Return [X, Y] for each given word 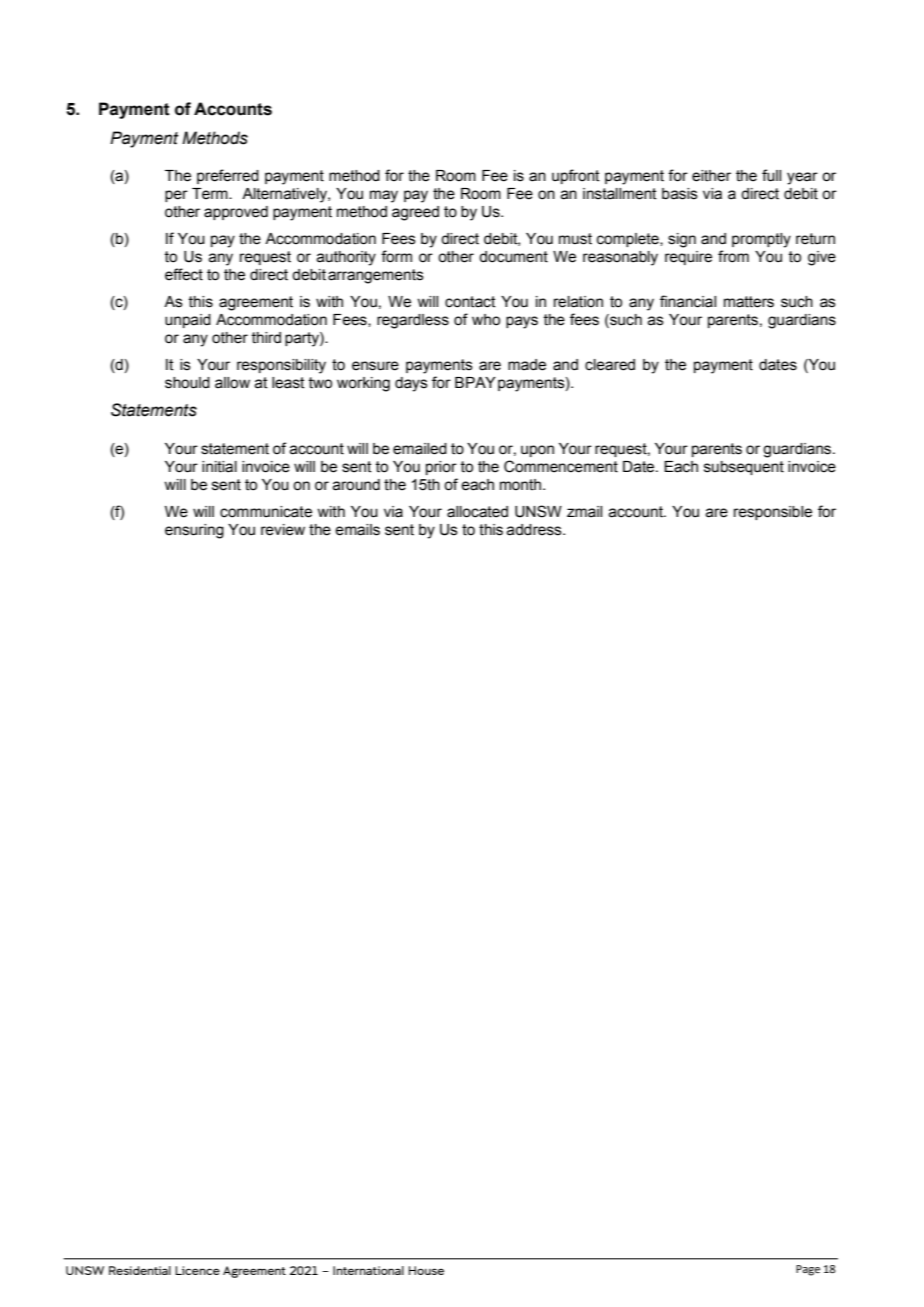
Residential [140, 1270]
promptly [761, 240]
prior [441, 468]
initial [219, 467]
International [368, 1270]
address [535, 530]
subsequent [744, 468]
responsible [773, 513]
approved [236, 213]
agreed [415, 213]
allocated [477, 512]
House [426, 1270]
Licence [197, 1270]
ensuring [194, 531]
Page [808, 1270]
